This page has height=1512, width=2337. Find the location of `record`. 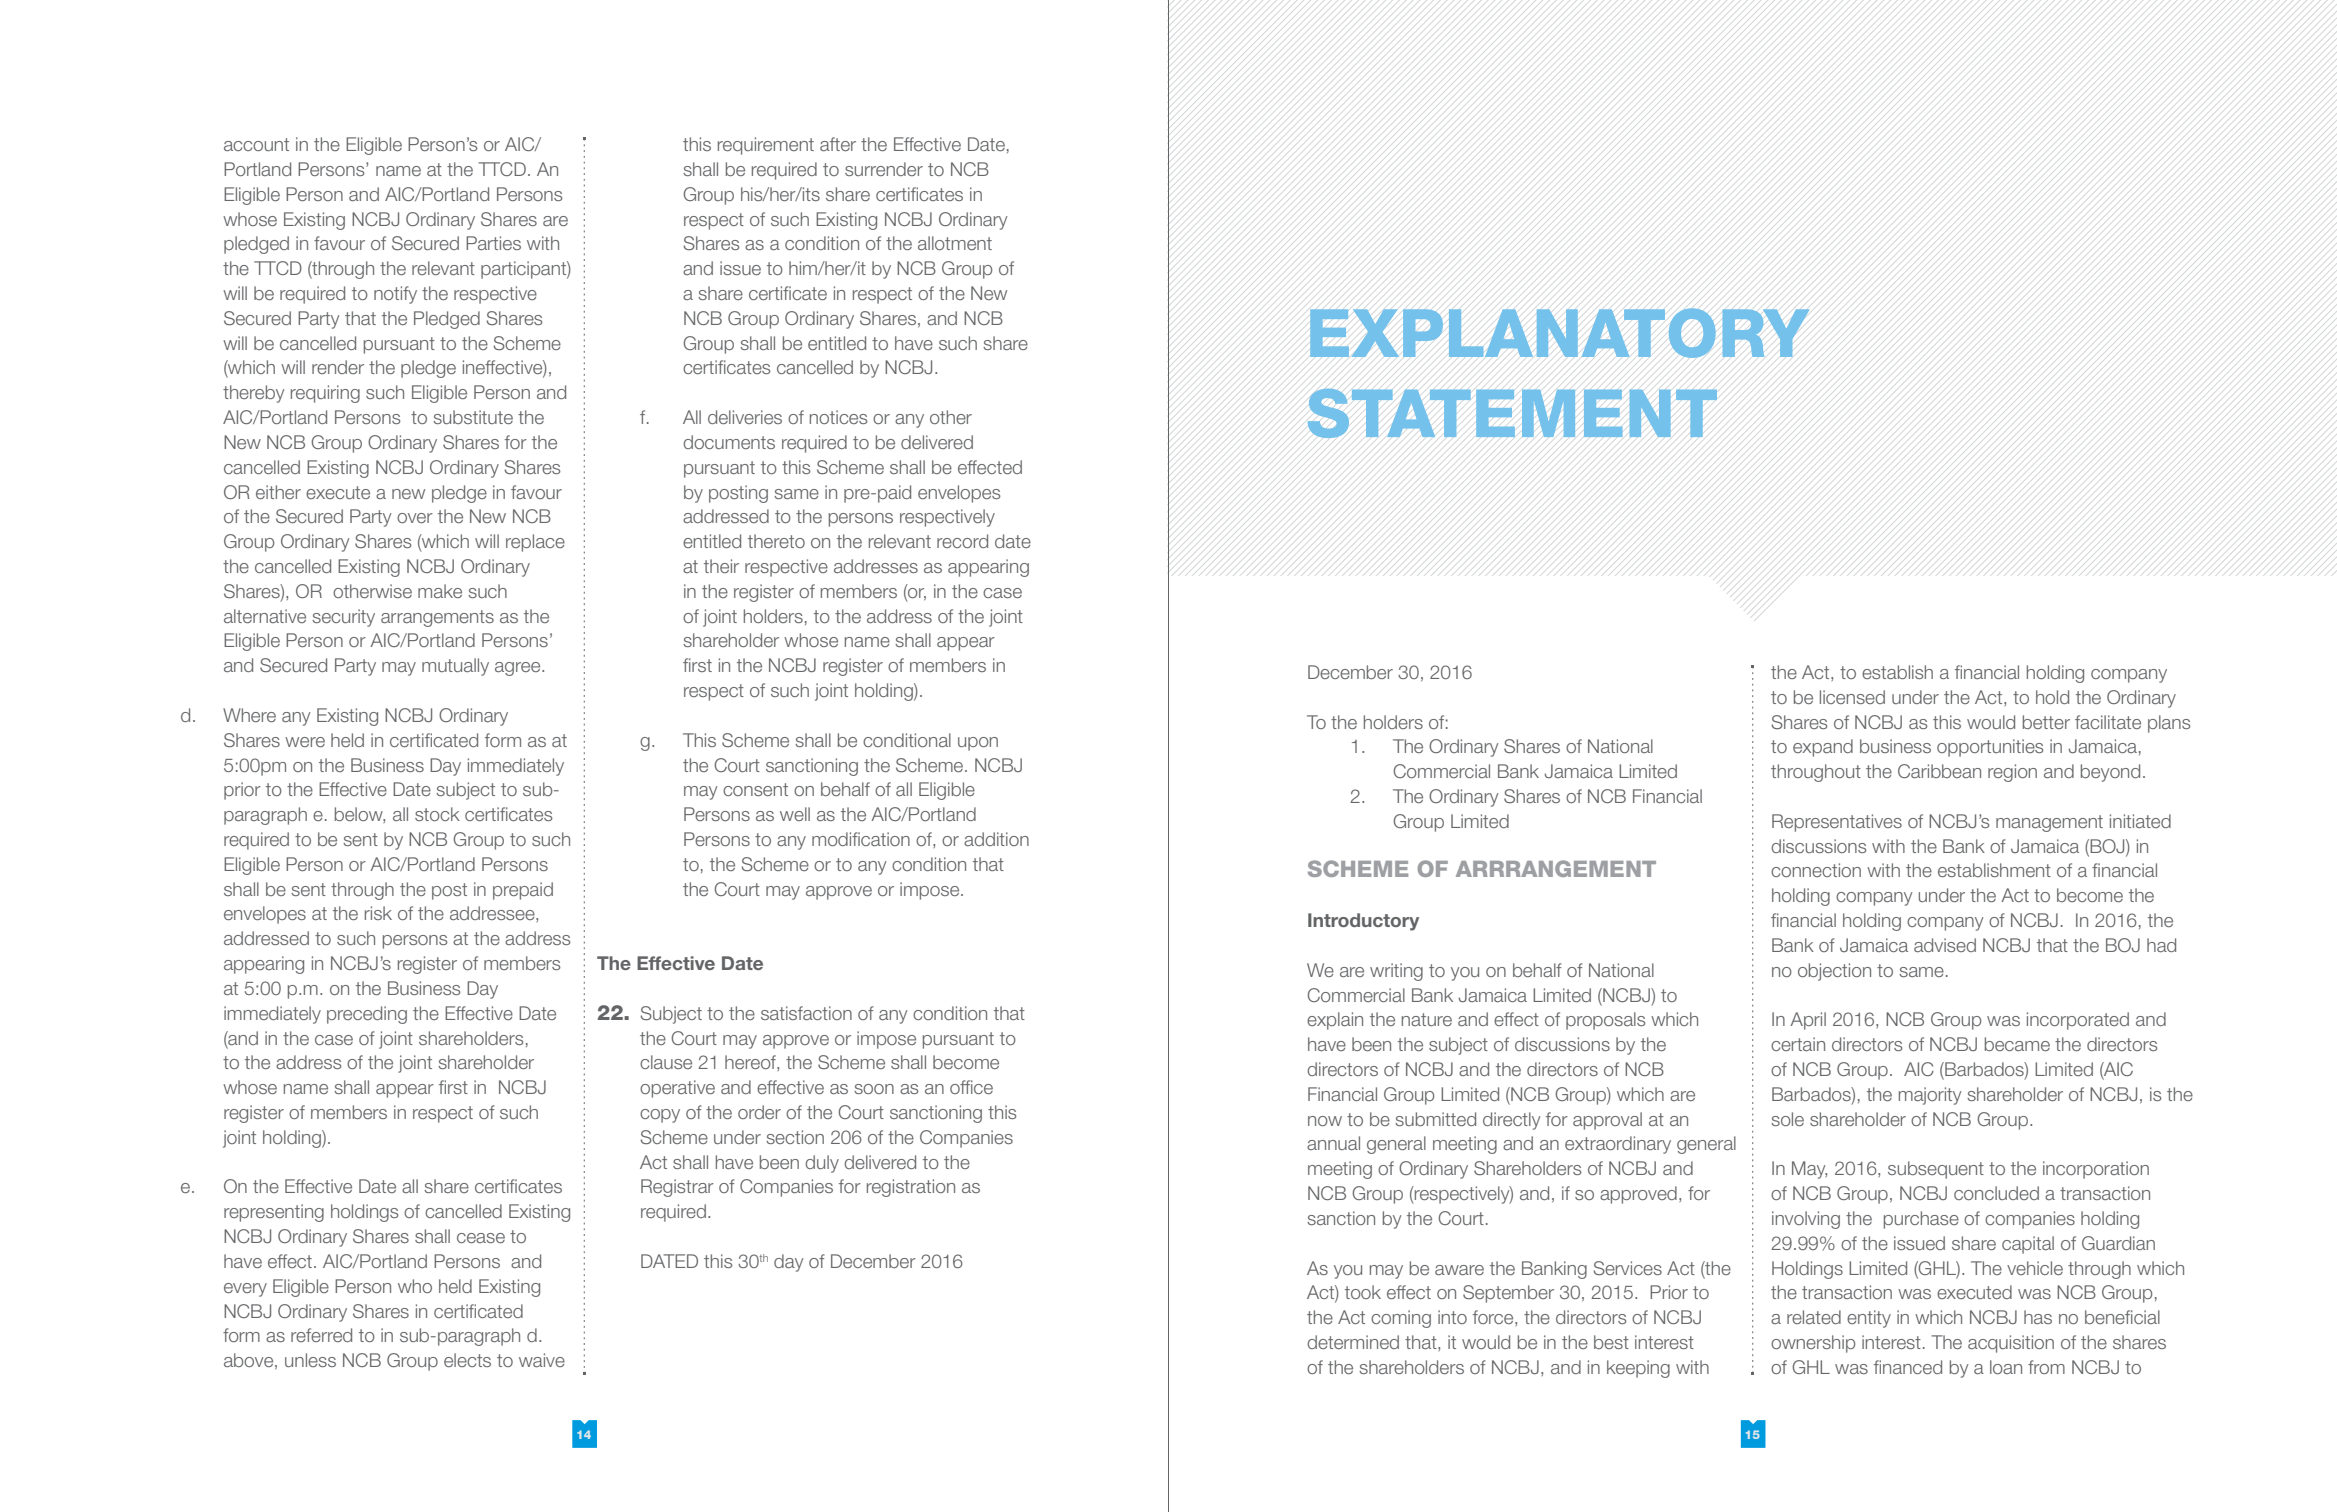

record is located at coordinates (962, 541).
